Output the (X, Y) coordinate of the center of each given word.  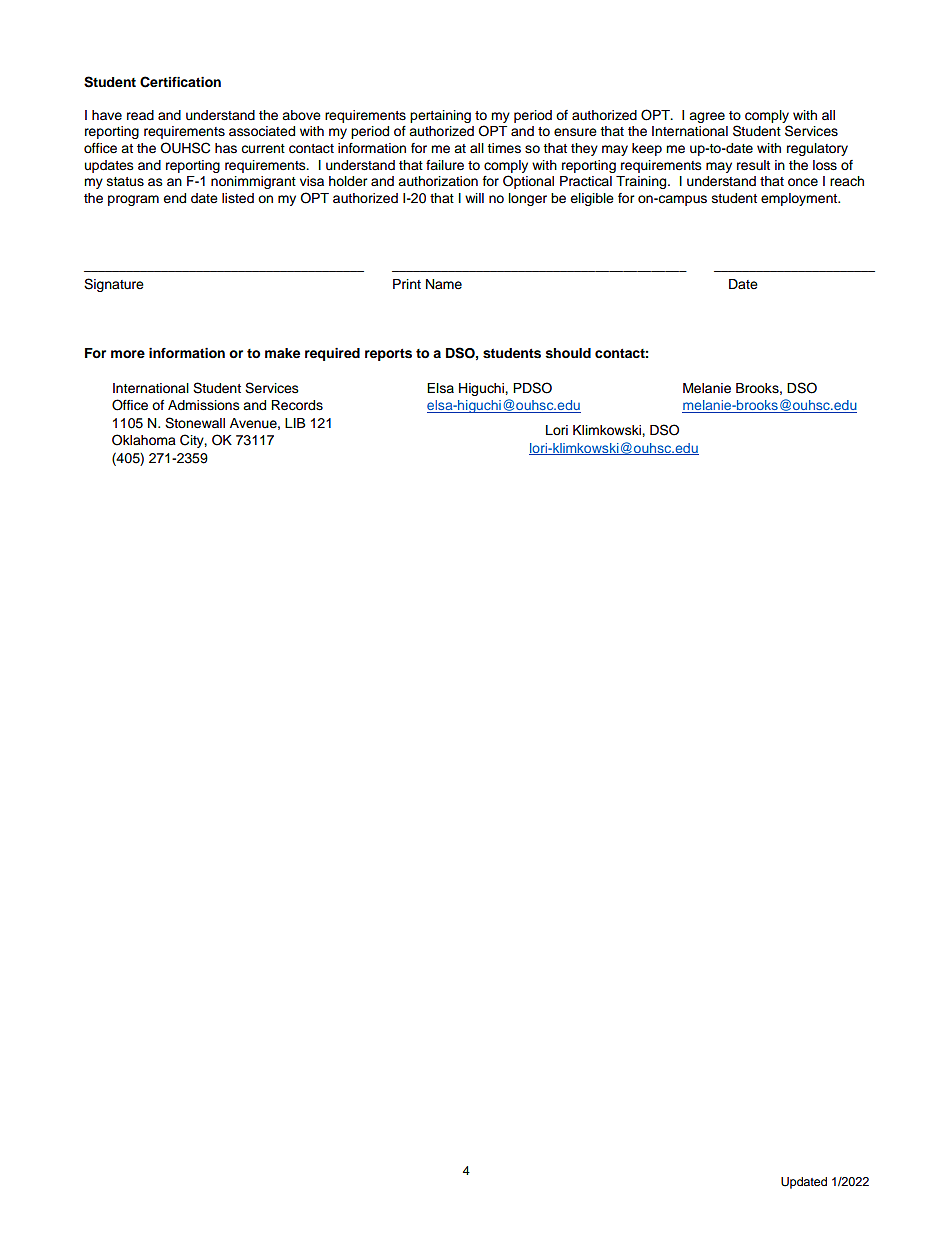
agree (707, 117)
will (474, 198)
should (568, 353)
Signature (114, 285)
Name (444, 284)
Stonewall (195, 423)
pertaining (440, 116)
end (174, 198)
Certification (180, 82)
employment (800, 199)
